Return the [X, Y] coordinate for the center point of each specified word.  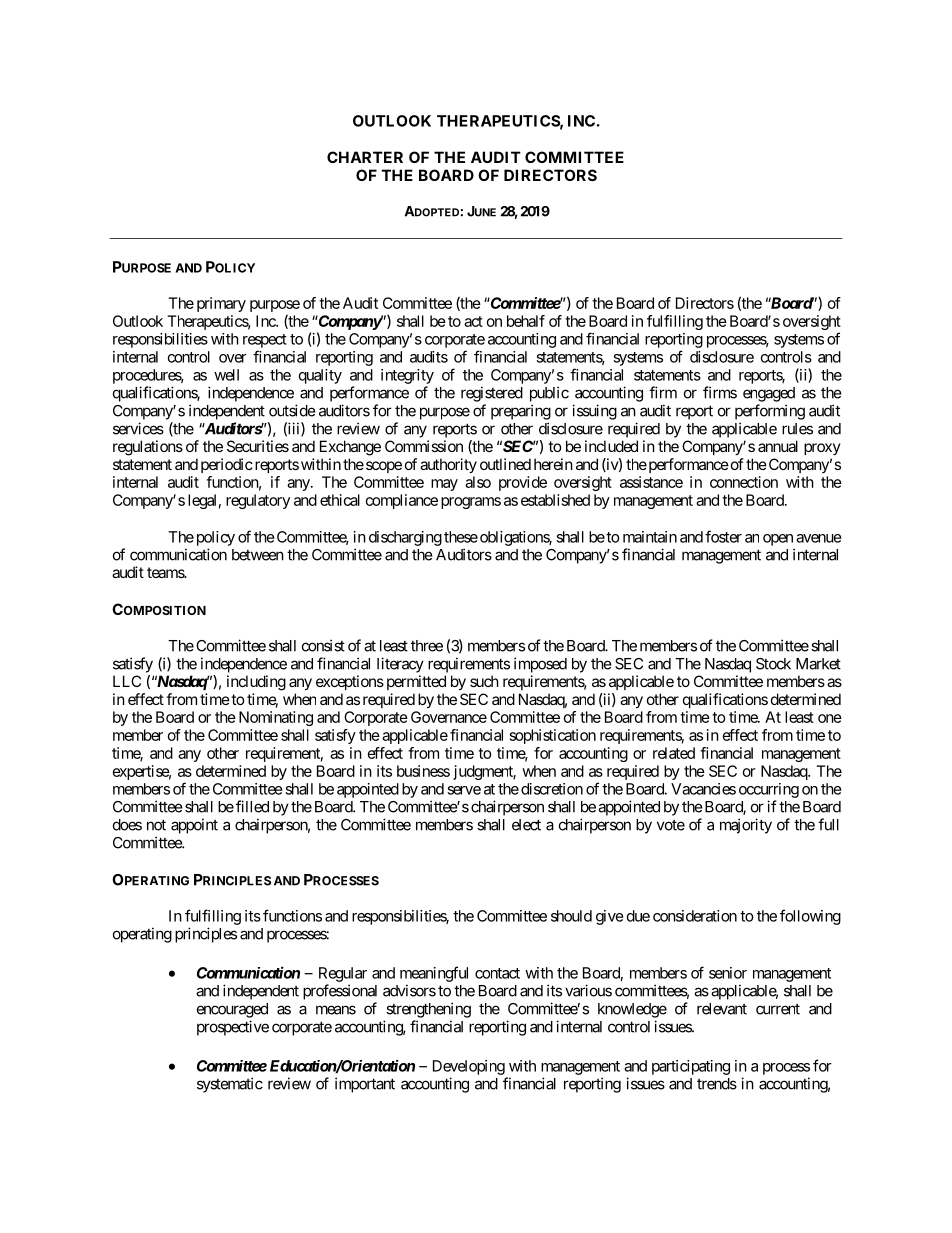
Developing [469, 1067]
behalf [526, 321]
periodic [227, 465]
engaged [769, 394]
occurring [769, 790]
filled [252, 806]
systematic [230, 1085]
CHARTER [365, 157]
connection [744, 482]
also [478, 482]
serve [464, 790]
